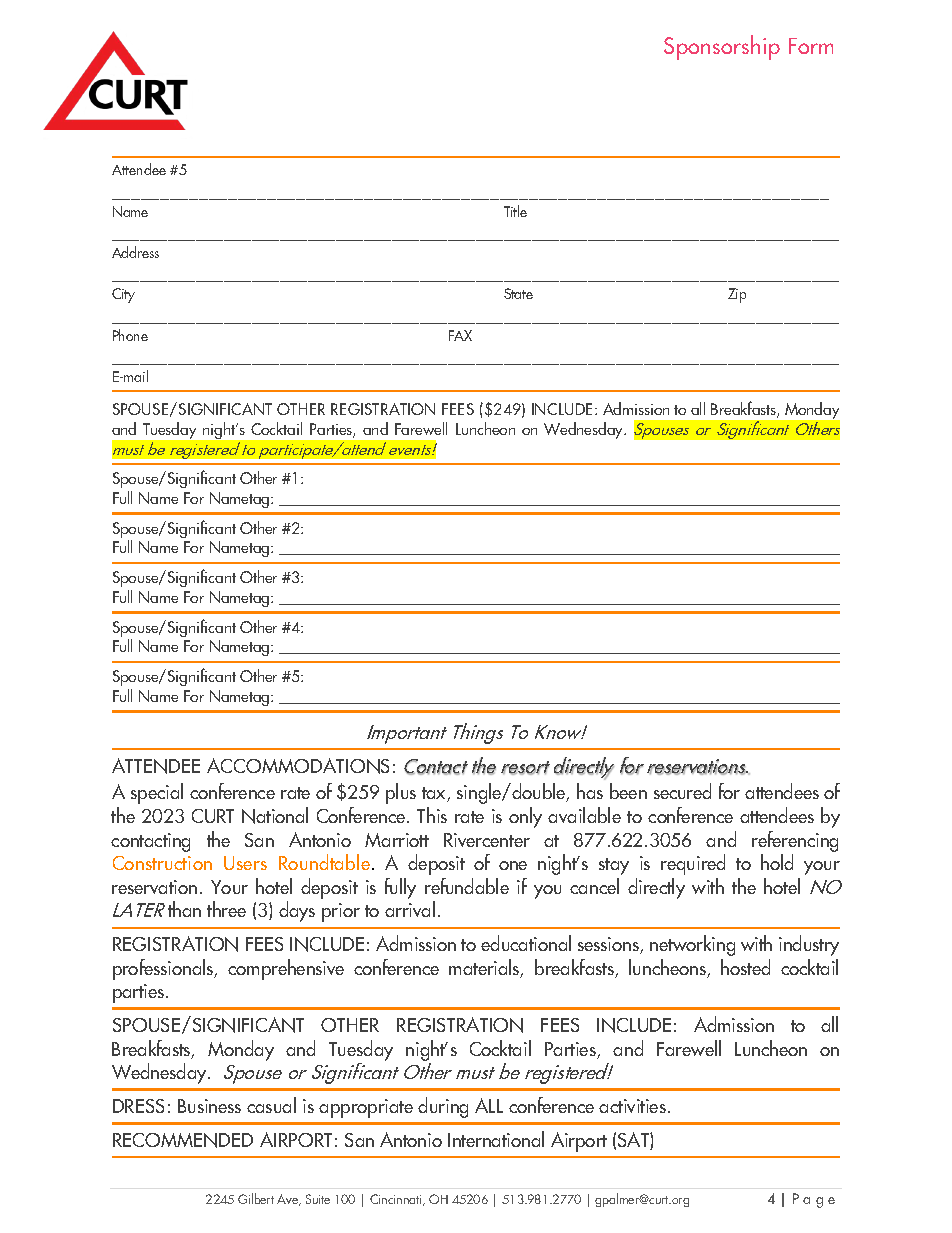 The image size is (952, 1233). Describe the element at coordinates (298, 766) in the page. I see `ACCOMMODATIONS` at that location.
